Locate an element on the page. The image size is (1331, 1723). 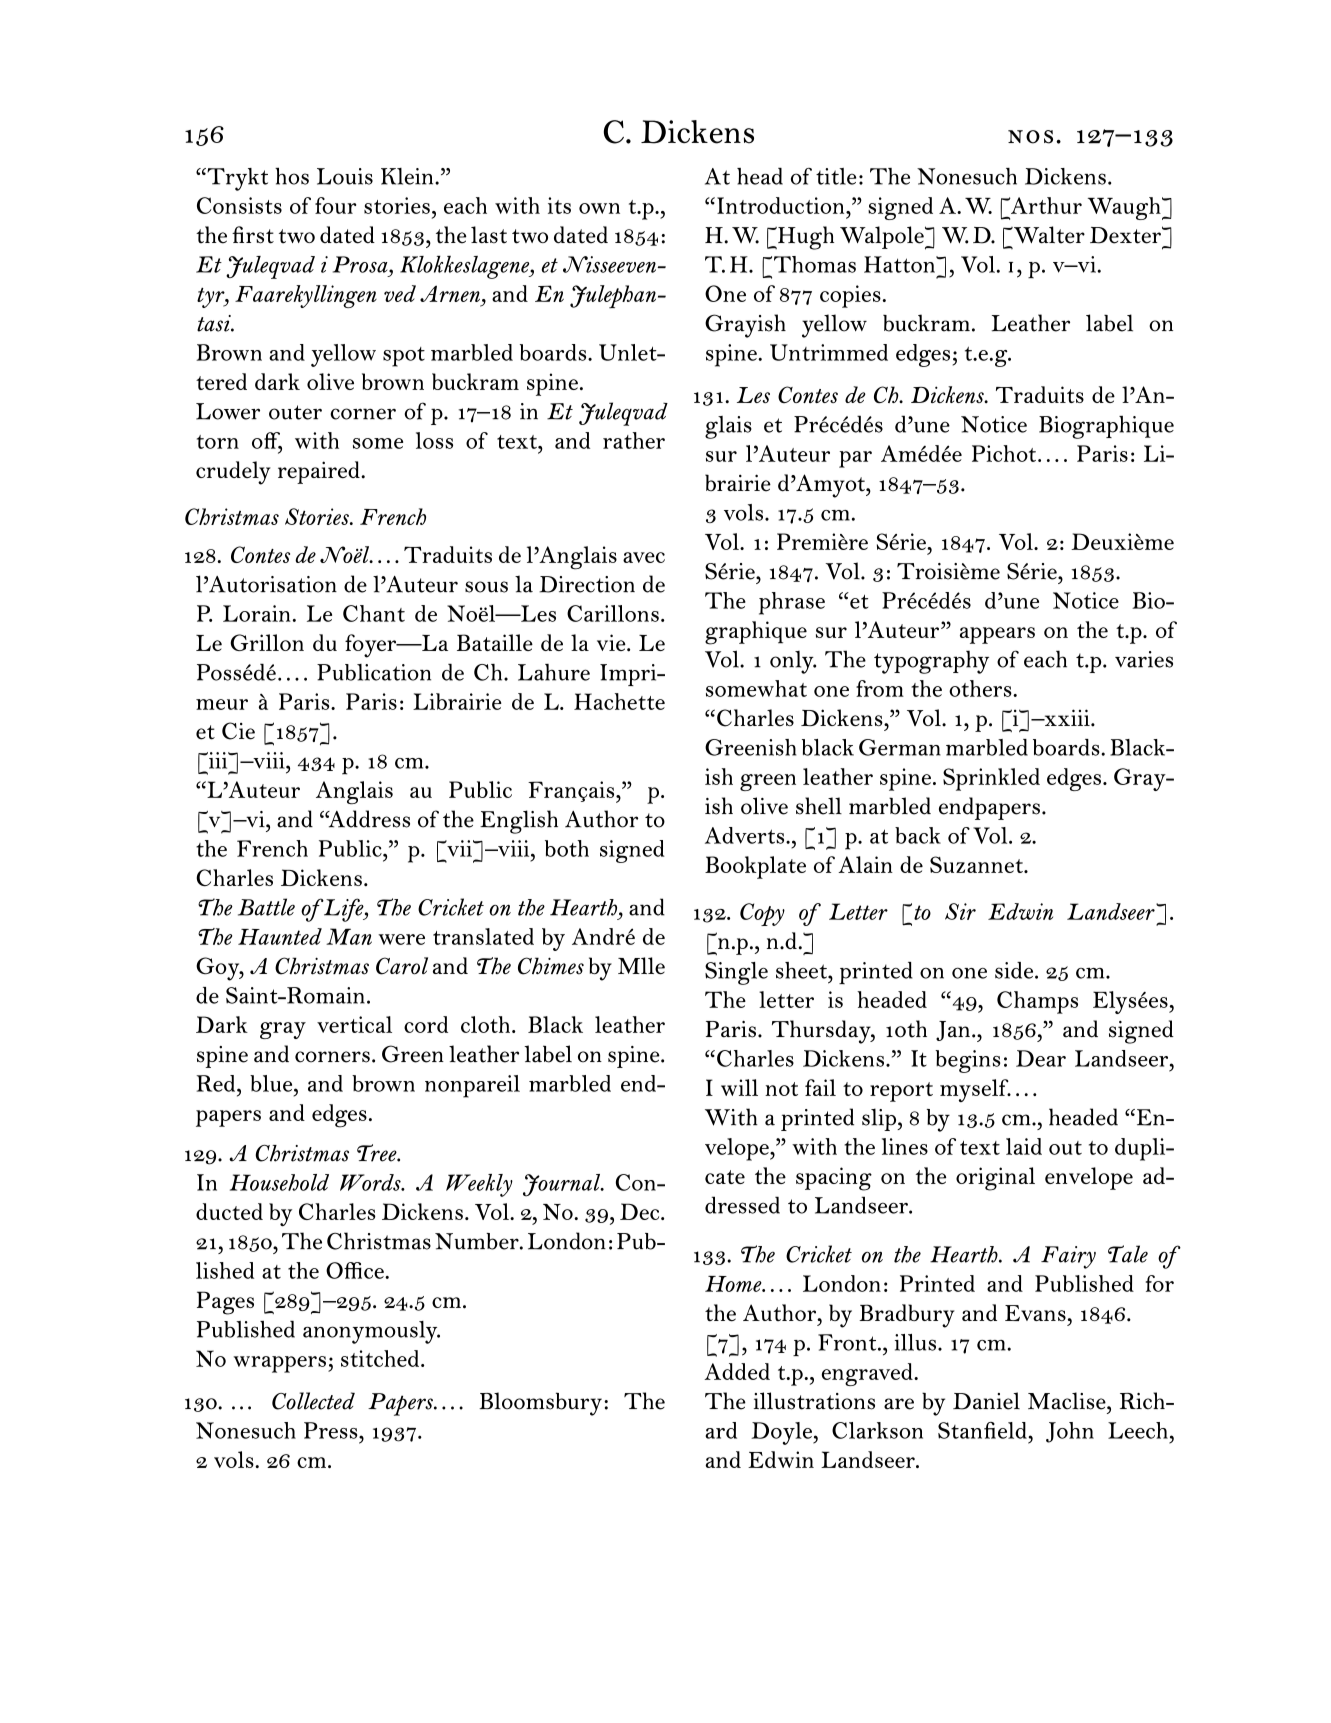
Adverts is located at coordinates (746, 835).
